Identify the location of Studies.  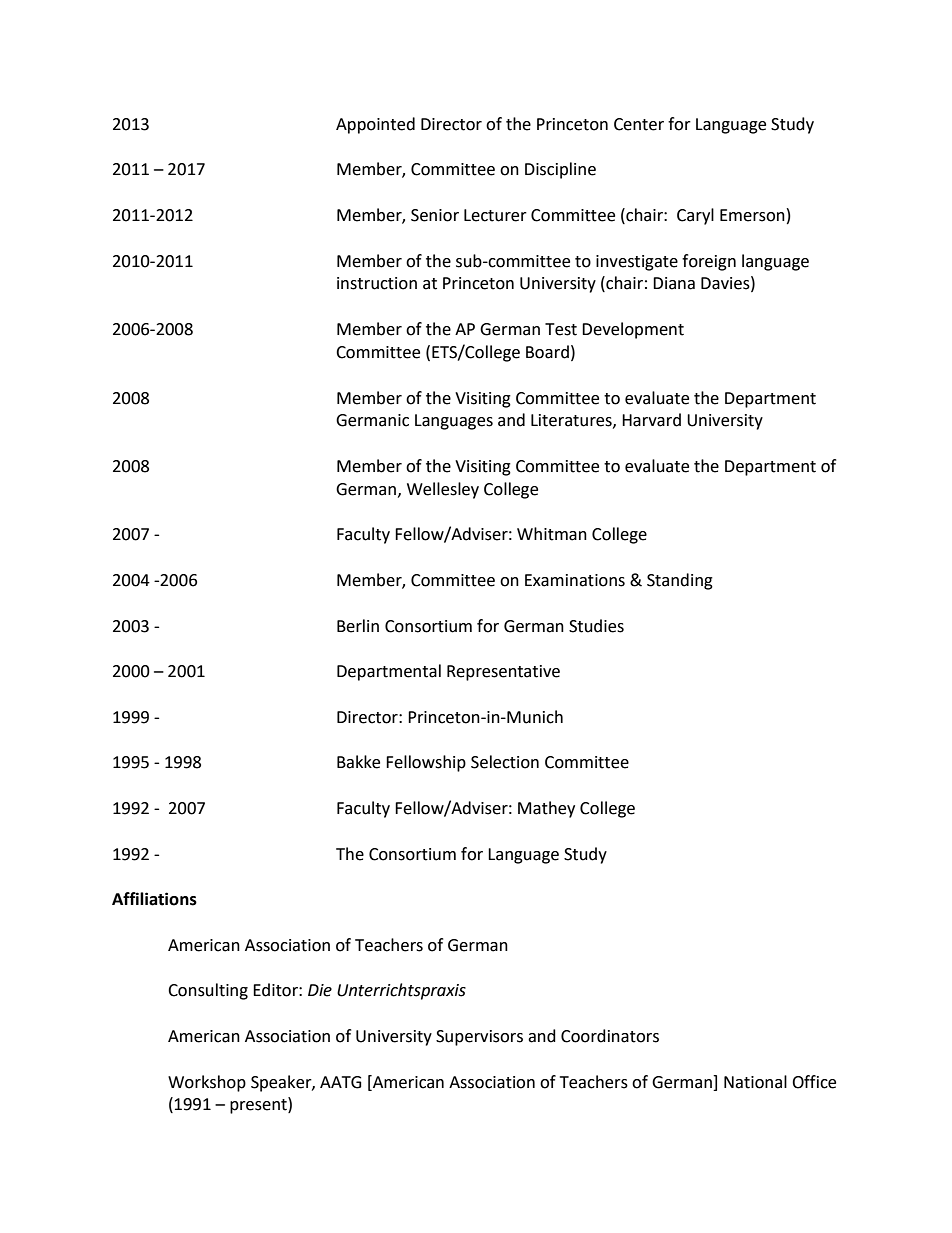
(596, 626).
